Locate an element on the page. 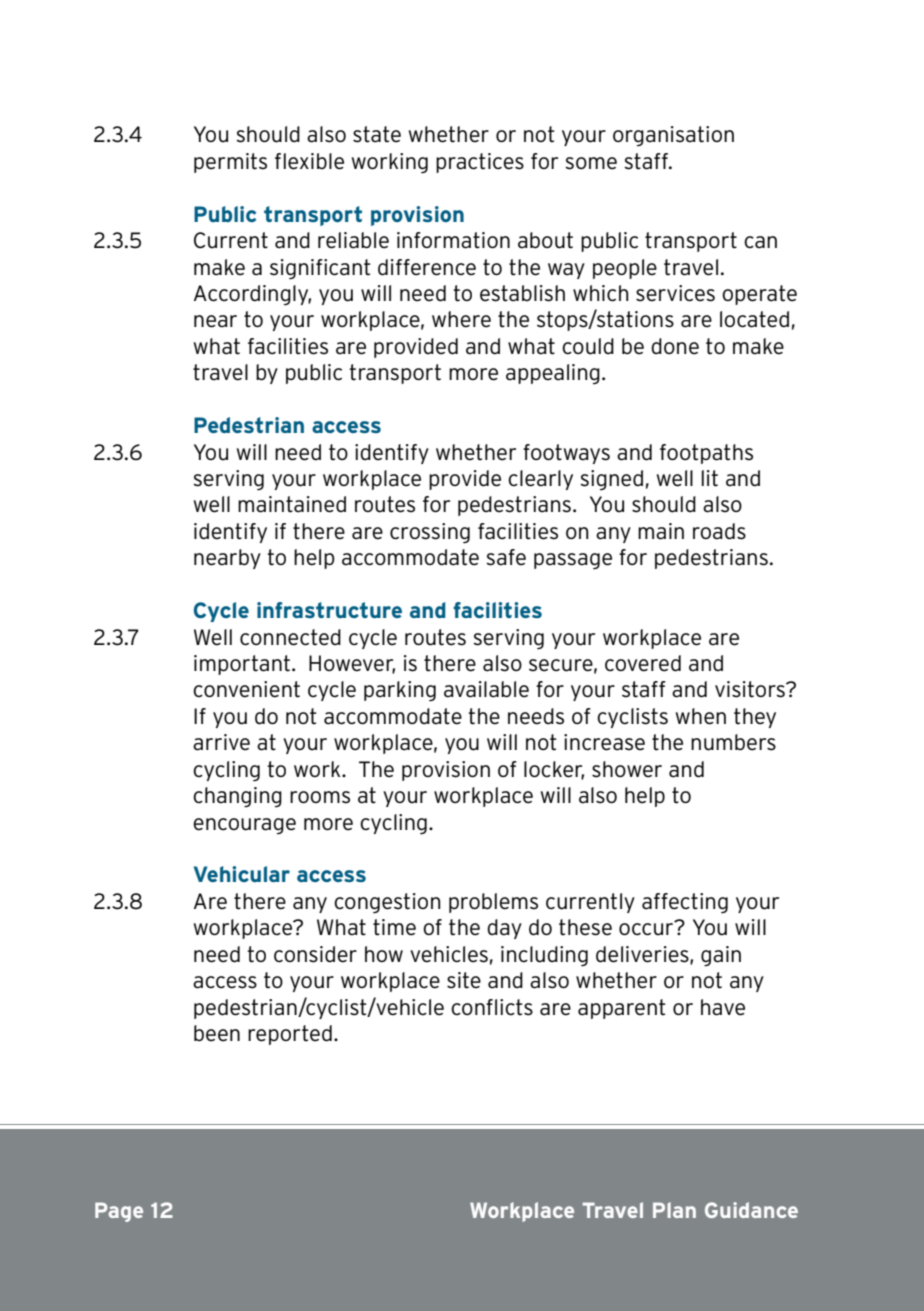 This document has height=1311, width=924. permits is located at coordinates (230, 163).
